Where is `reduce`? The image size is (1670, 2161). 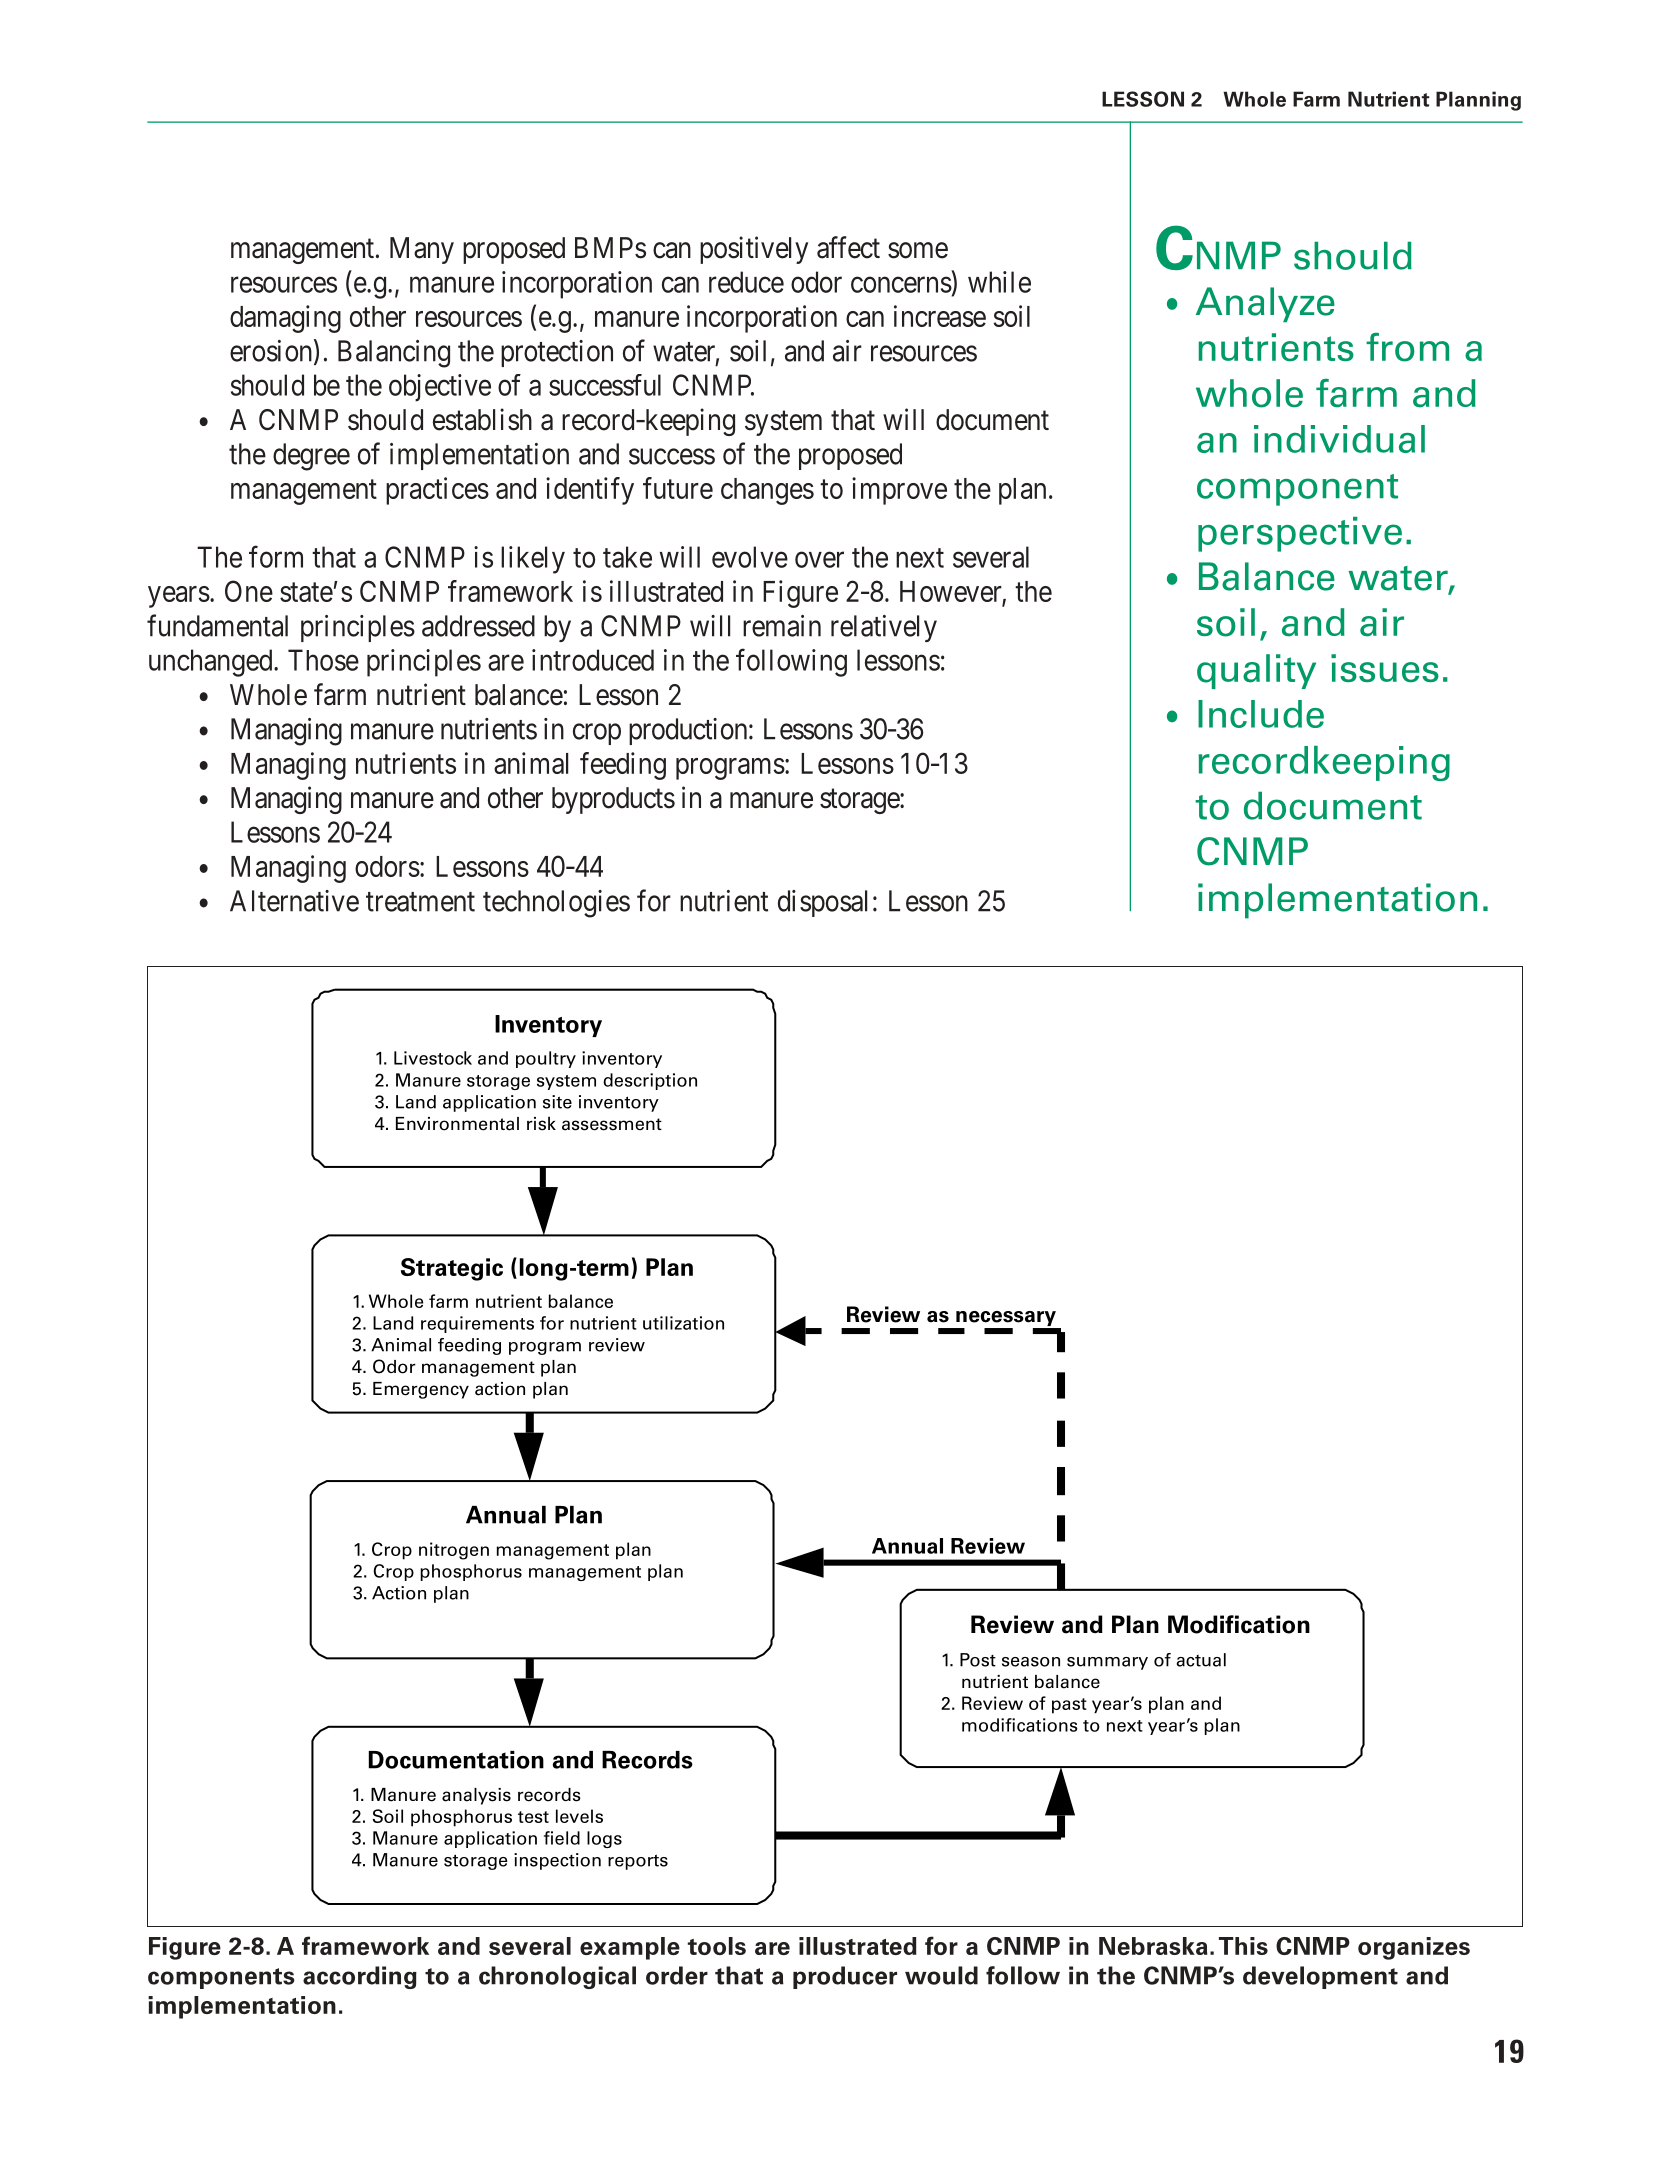
reduce is located at coordinates (746, 282).
